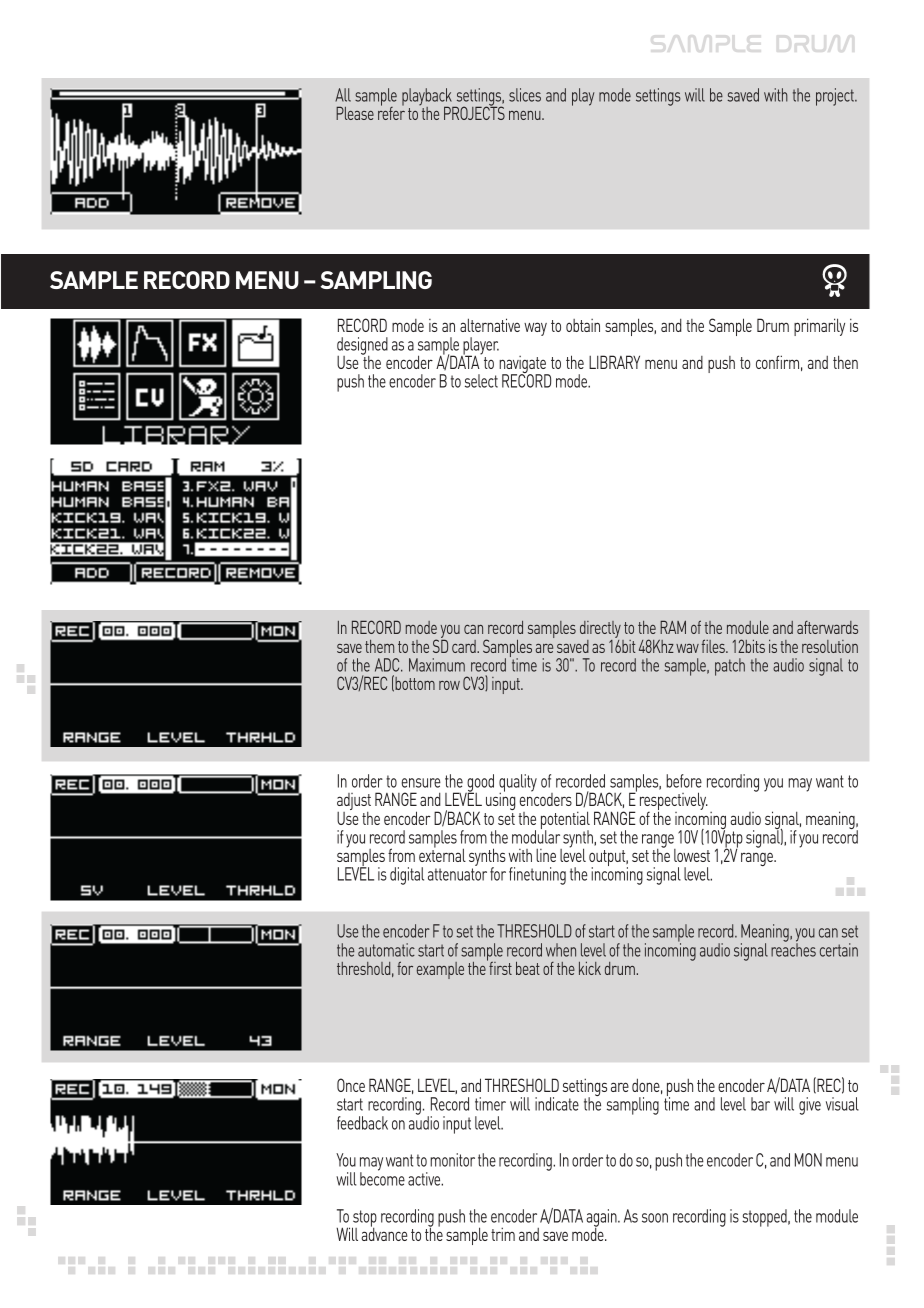 The width and height of the screenshot is (924, 1308). What do you see at coordinates (382, 1178) in the screenshot?
I see `become` at bounding box center [382, 1178].
